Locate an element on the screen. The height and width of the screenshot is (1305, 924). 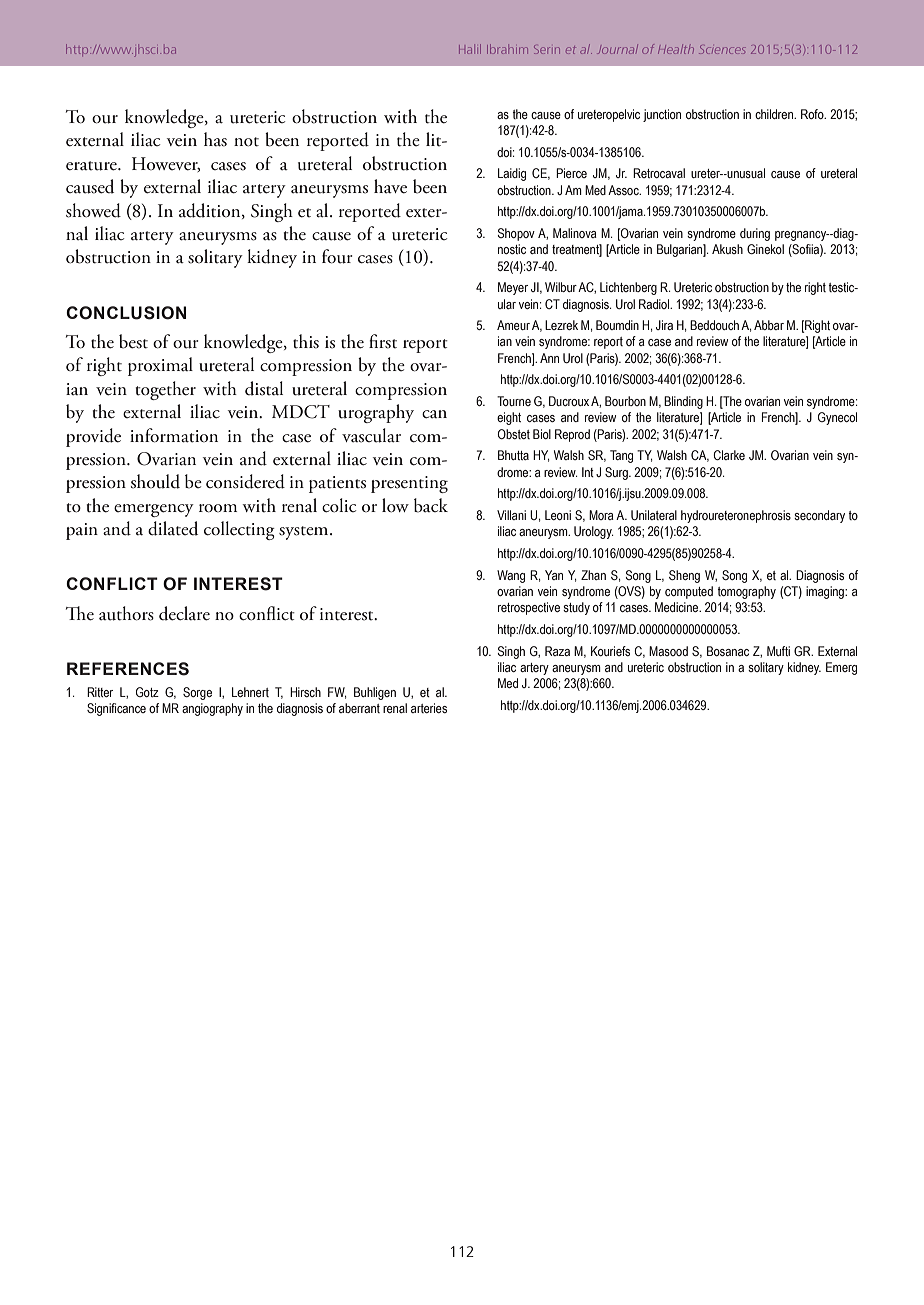
has is located at coordinates (215, 139).
